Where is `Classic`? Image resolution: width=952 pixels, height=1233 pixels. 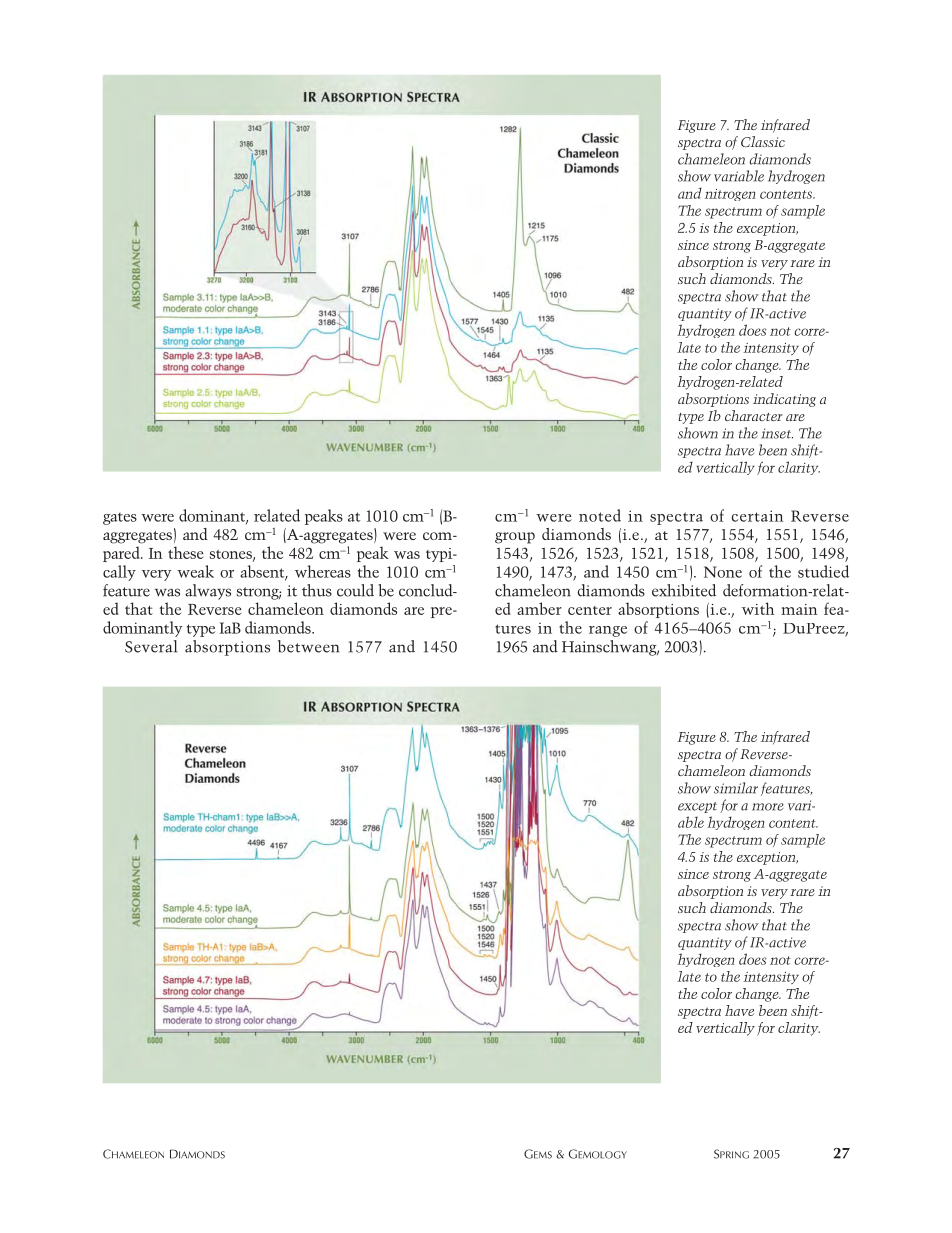
Classic is located at coordinates (763, 141).
